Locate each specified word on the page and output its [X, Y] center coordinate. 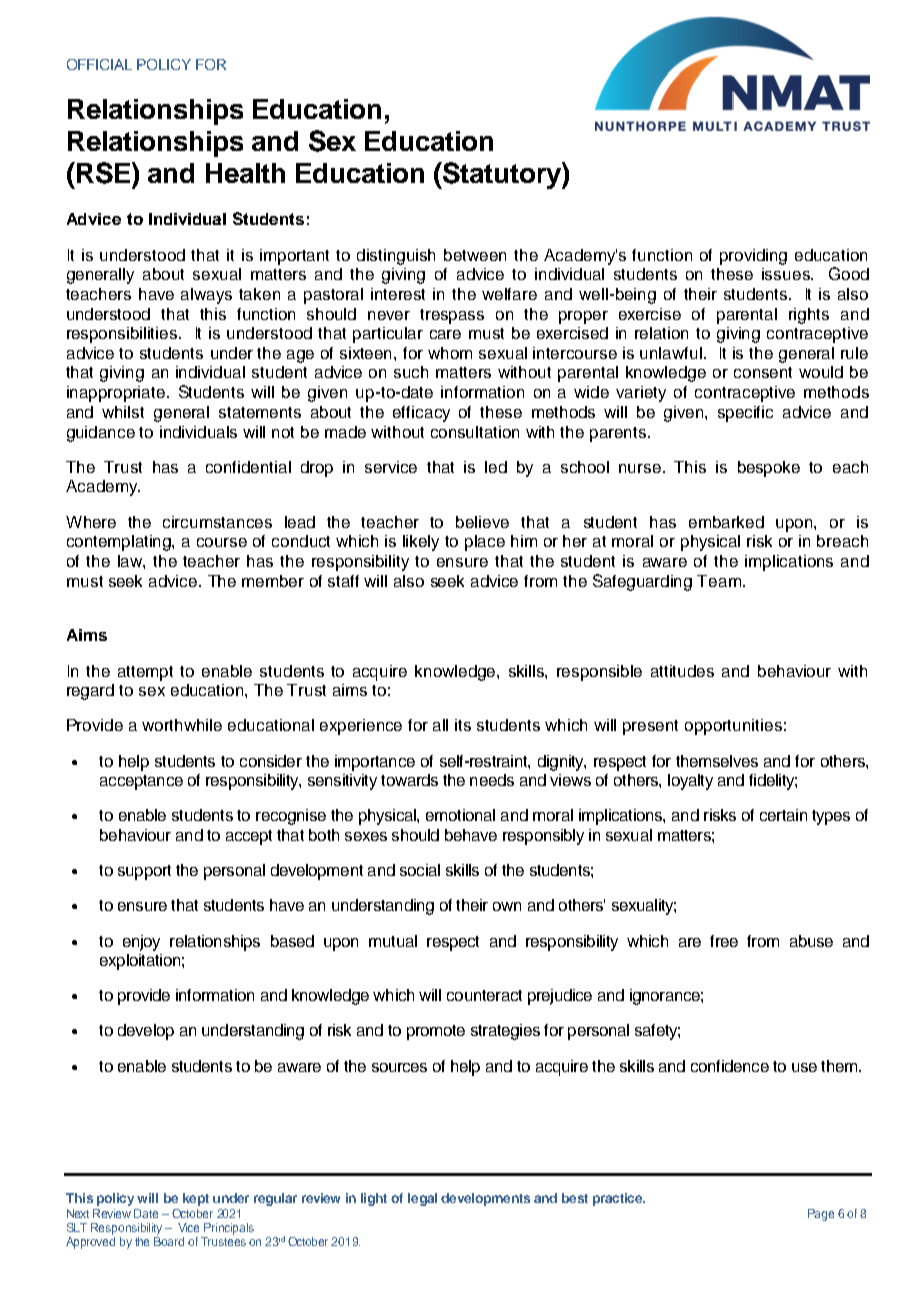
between [475, 255]
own [507, 906]
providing [753, 257]
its [463, 725]
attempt [145, 673]
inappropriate [117, 394]
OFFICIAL [99, 64]
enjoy [141, 943]
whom [450, 353]
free [724, 941]
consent [763, 372]
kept [196, 1199]
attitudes [682, 671]
